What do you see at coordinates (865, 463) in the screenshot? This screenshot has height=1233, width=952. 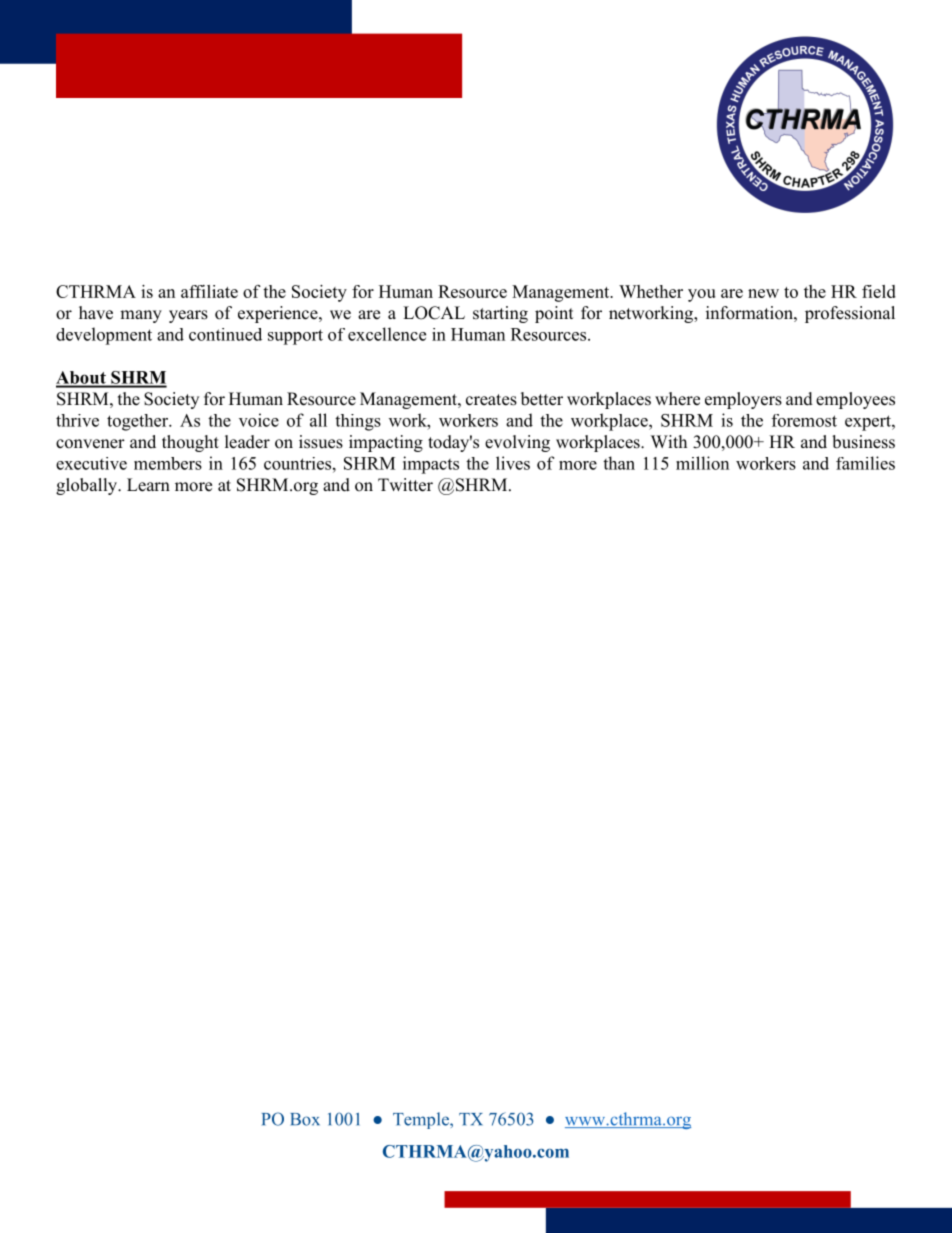 I see `families` at bounding box center [865, 463].
